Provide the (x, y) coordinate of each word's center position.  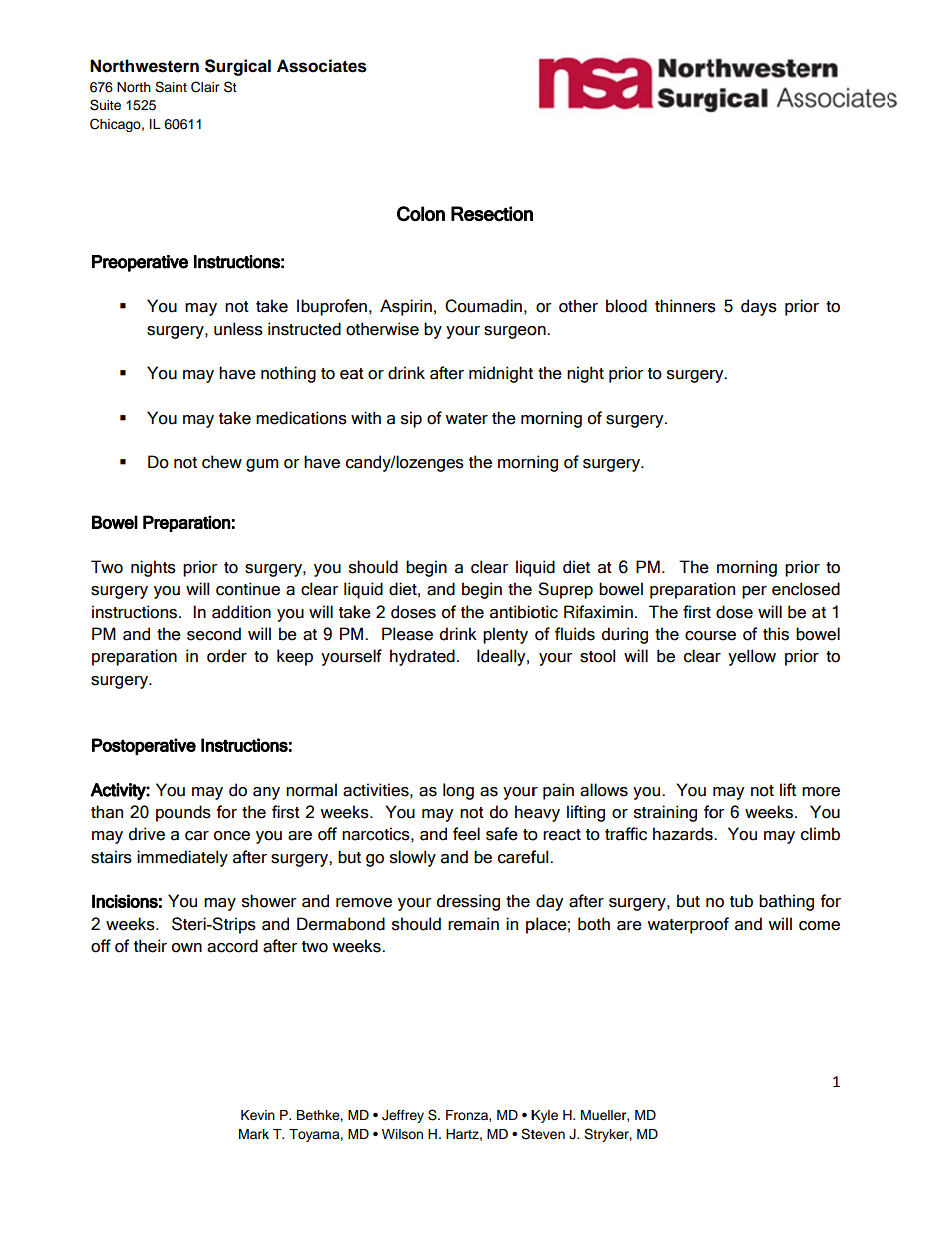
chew (222, 462)
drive (147, 834)
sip (411, 419)
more (821, 792)
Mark (254, 1134)
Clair (205, 87)
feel (466, 834)
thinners (685, 306)
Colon (421, 213)
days (759, 307)
